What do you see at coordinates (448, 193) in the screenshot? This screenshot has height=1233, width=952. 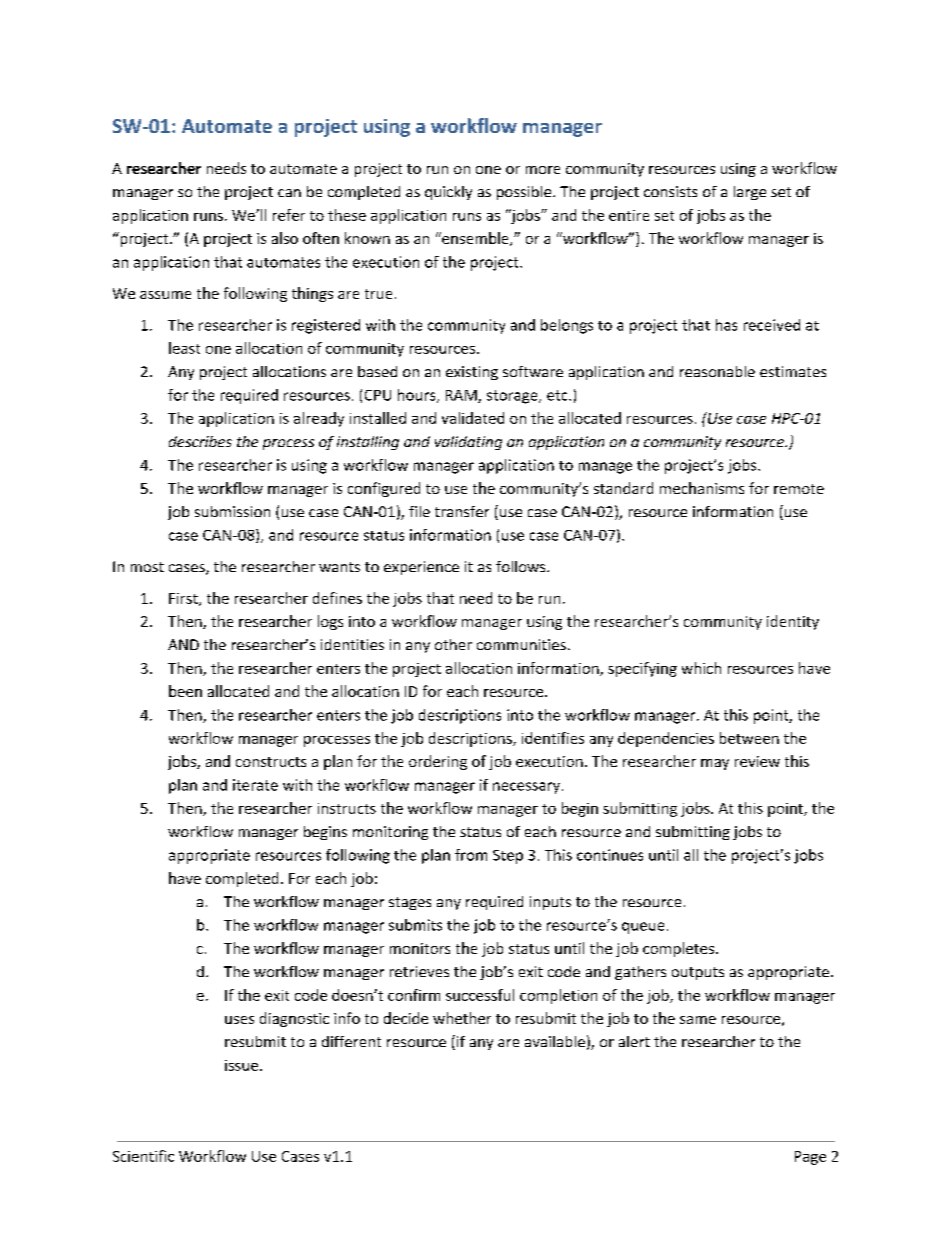 I see `quickly` at bounding box center [448, 193].
